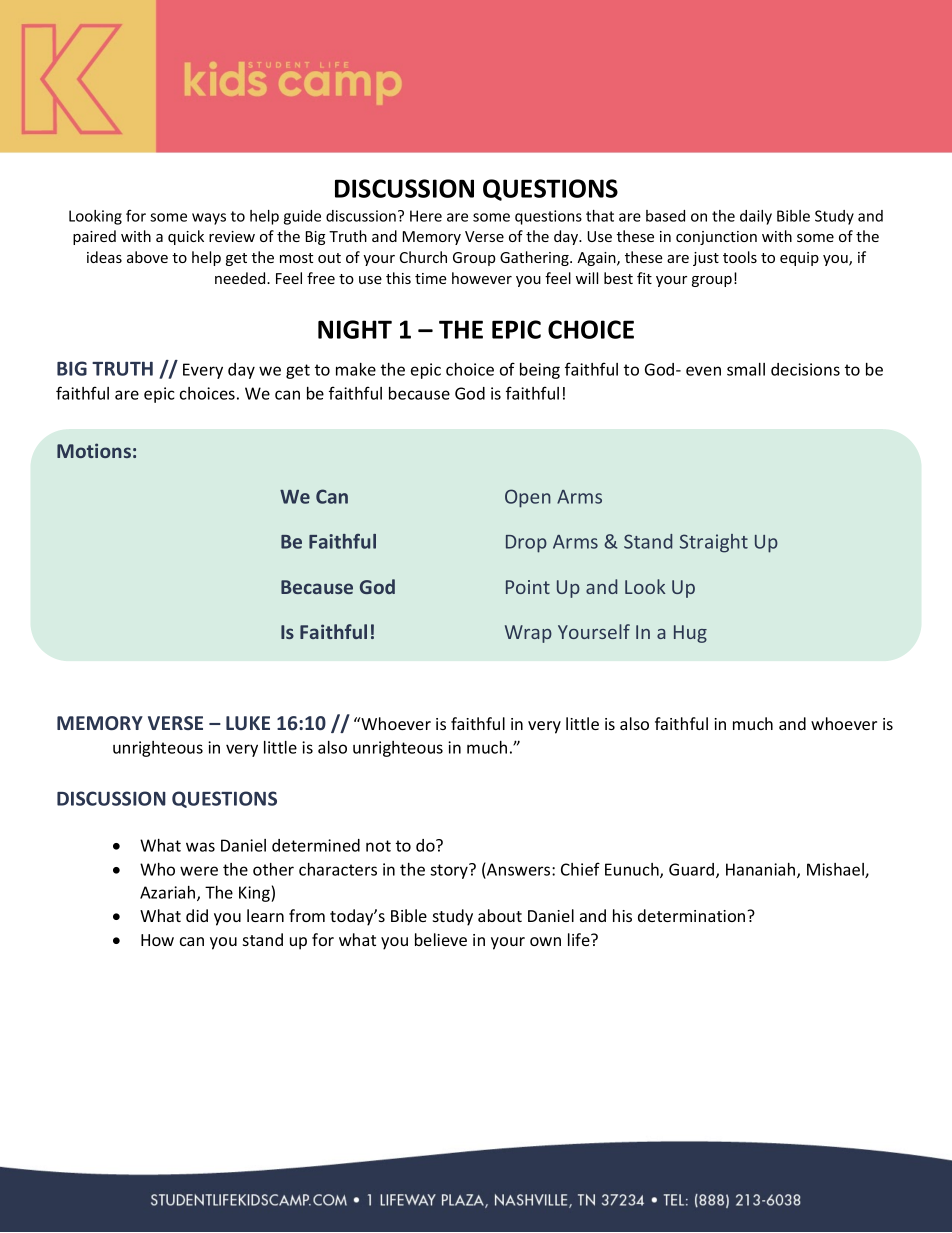 The width and height of the screenshot is (952, 1233). Describe the element at coordinates (714, 543) in the screenshot. I see `Straight` at that location.
